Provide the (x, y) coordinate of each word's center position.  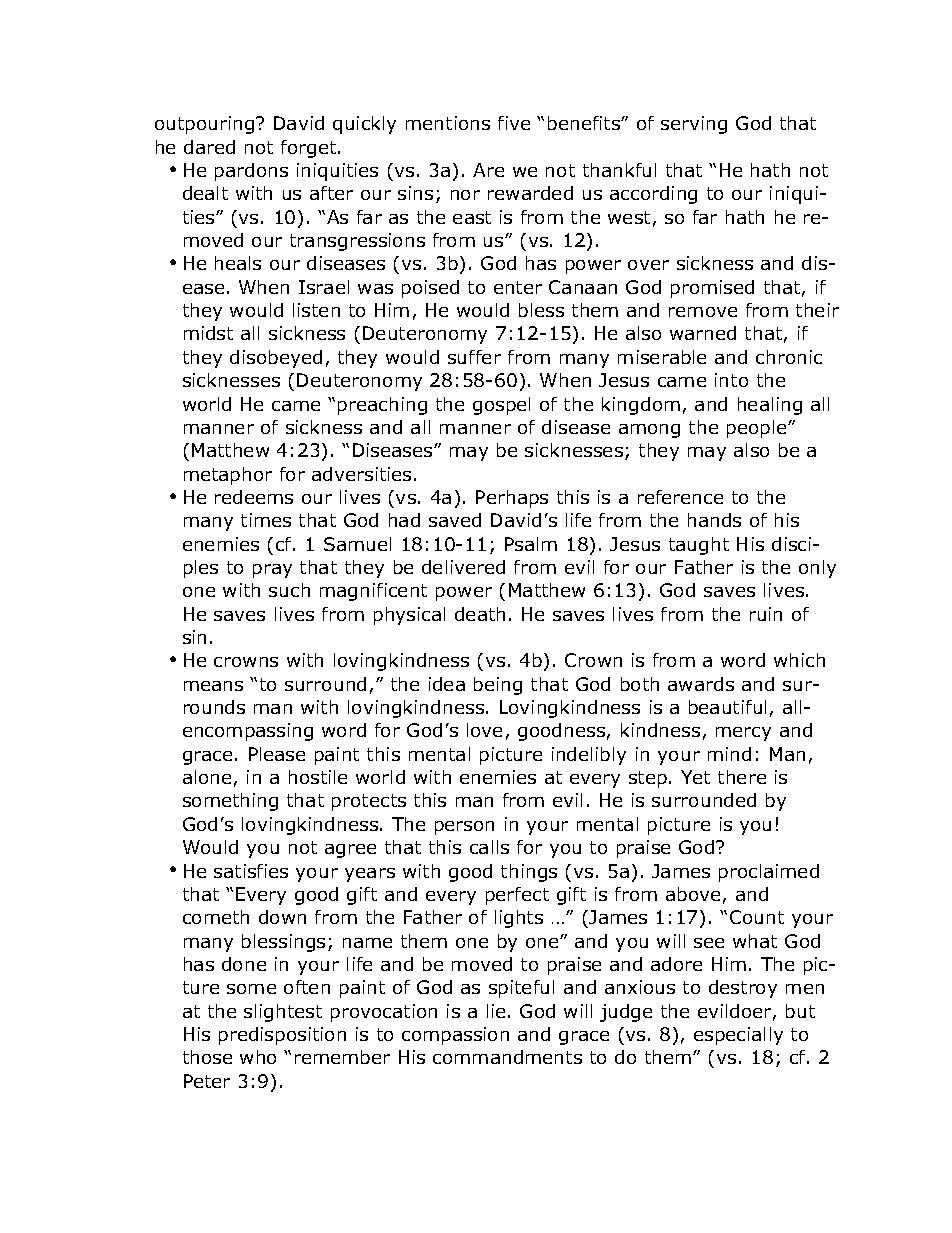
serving (694, 125)
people (758, 429)
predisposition (282, 1036)
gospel (501, 406)
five (514, 123)
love (484, 730)
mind (729, 754)
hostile (318, 777)
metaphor (228, 476)
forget (310, 149)
